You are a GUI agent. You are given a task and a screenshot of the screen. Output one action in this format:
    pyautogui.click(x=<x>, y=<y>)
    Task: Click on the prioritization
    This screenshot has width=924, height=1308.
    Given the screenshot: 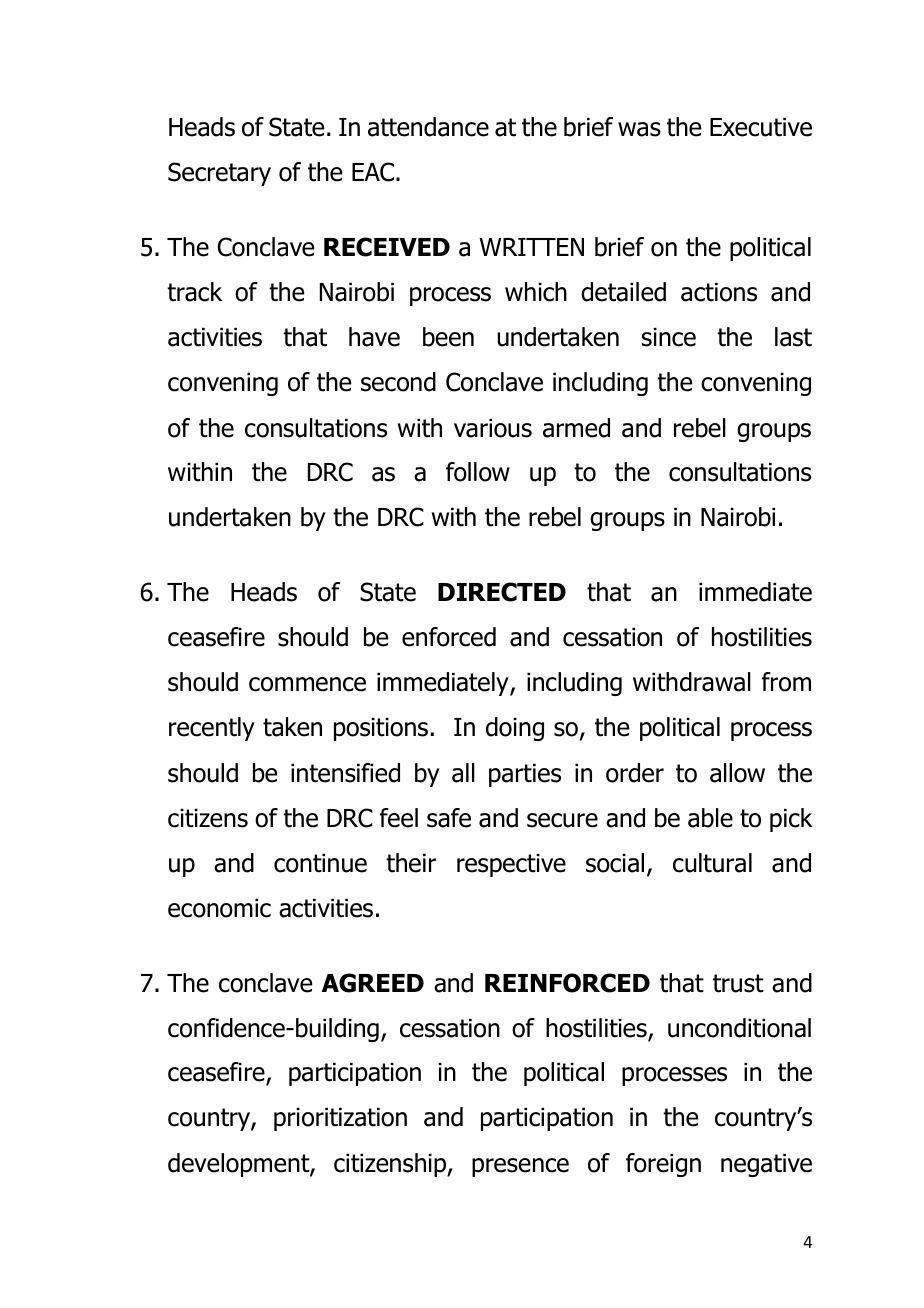 What is the action you would take?
    pyautogui.click(x=340, y=1119)
